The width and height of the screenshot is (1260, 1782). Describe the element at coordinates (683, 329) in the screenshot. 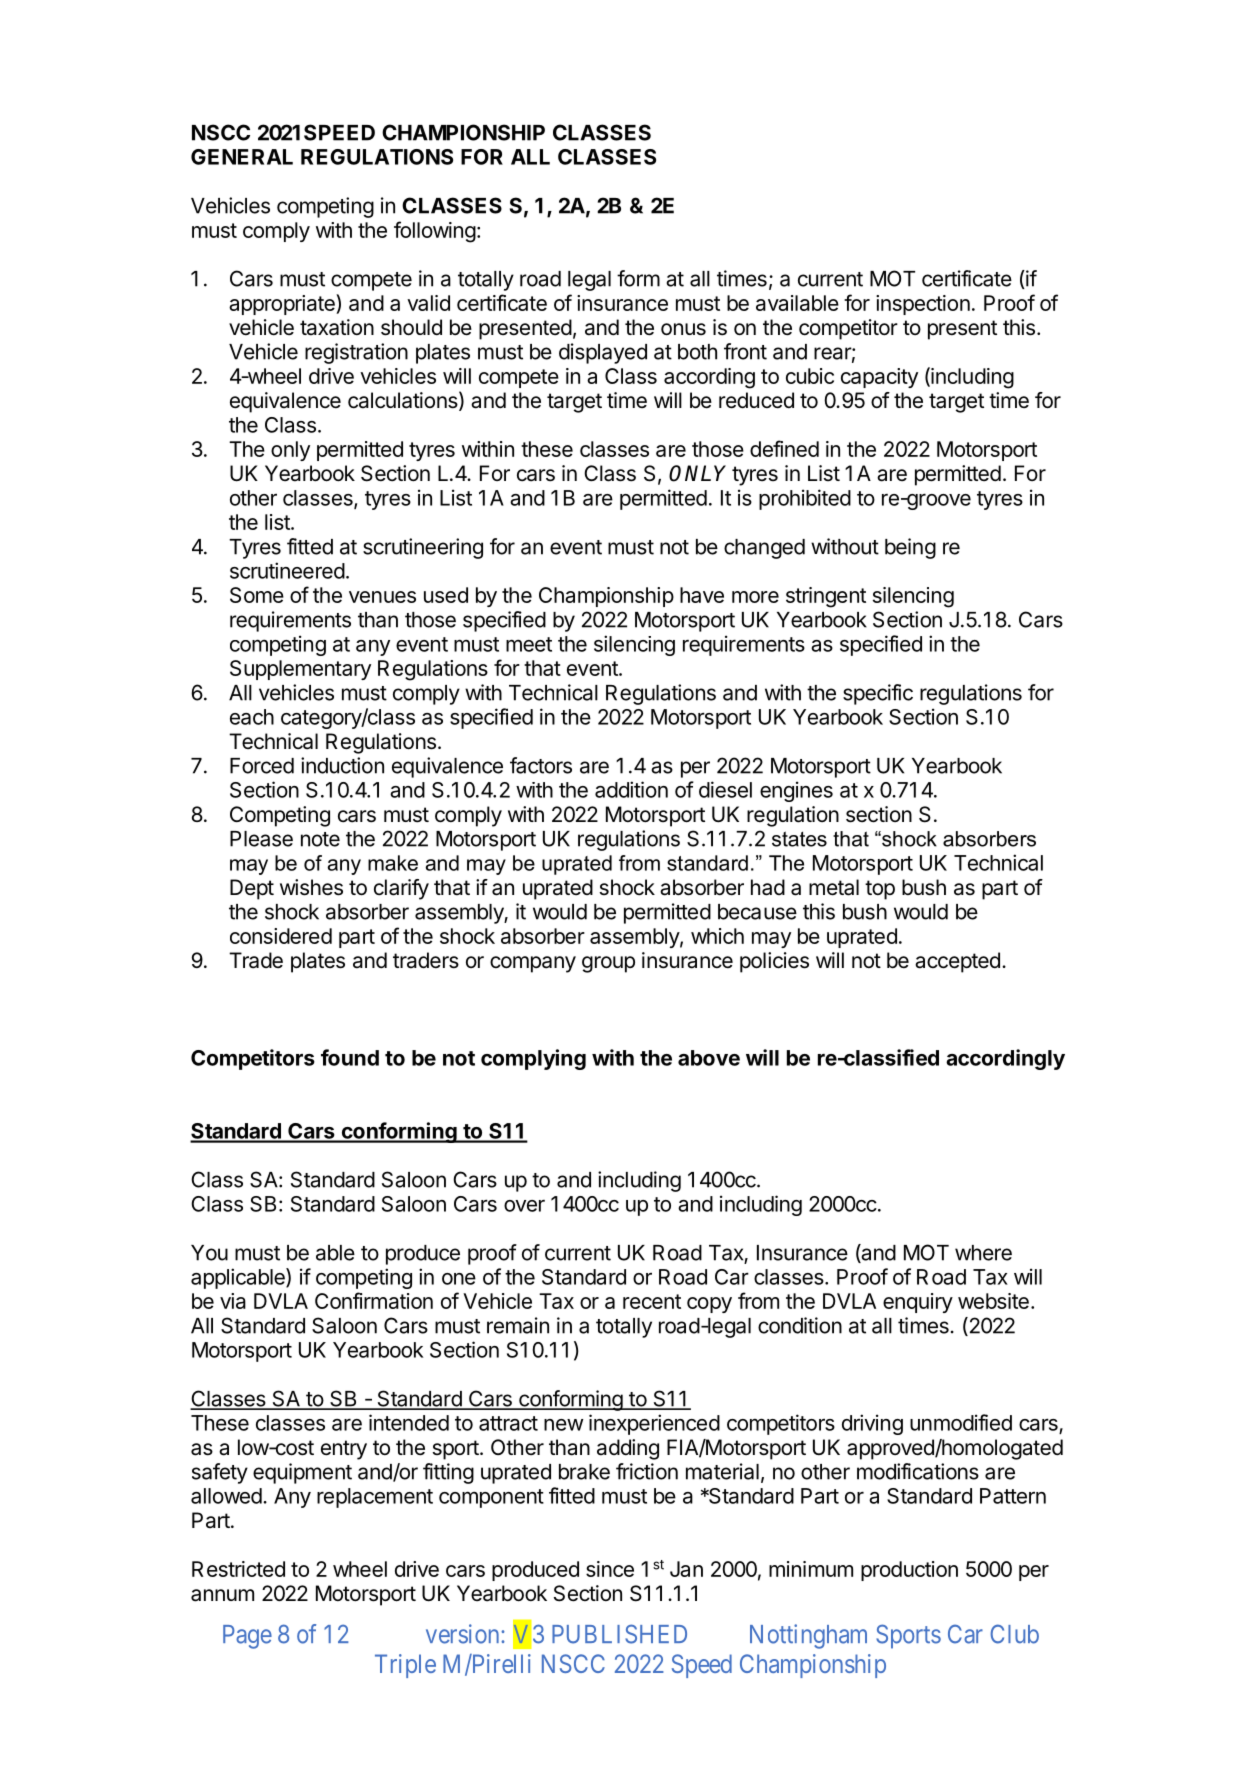

I see `onus` at that location.
